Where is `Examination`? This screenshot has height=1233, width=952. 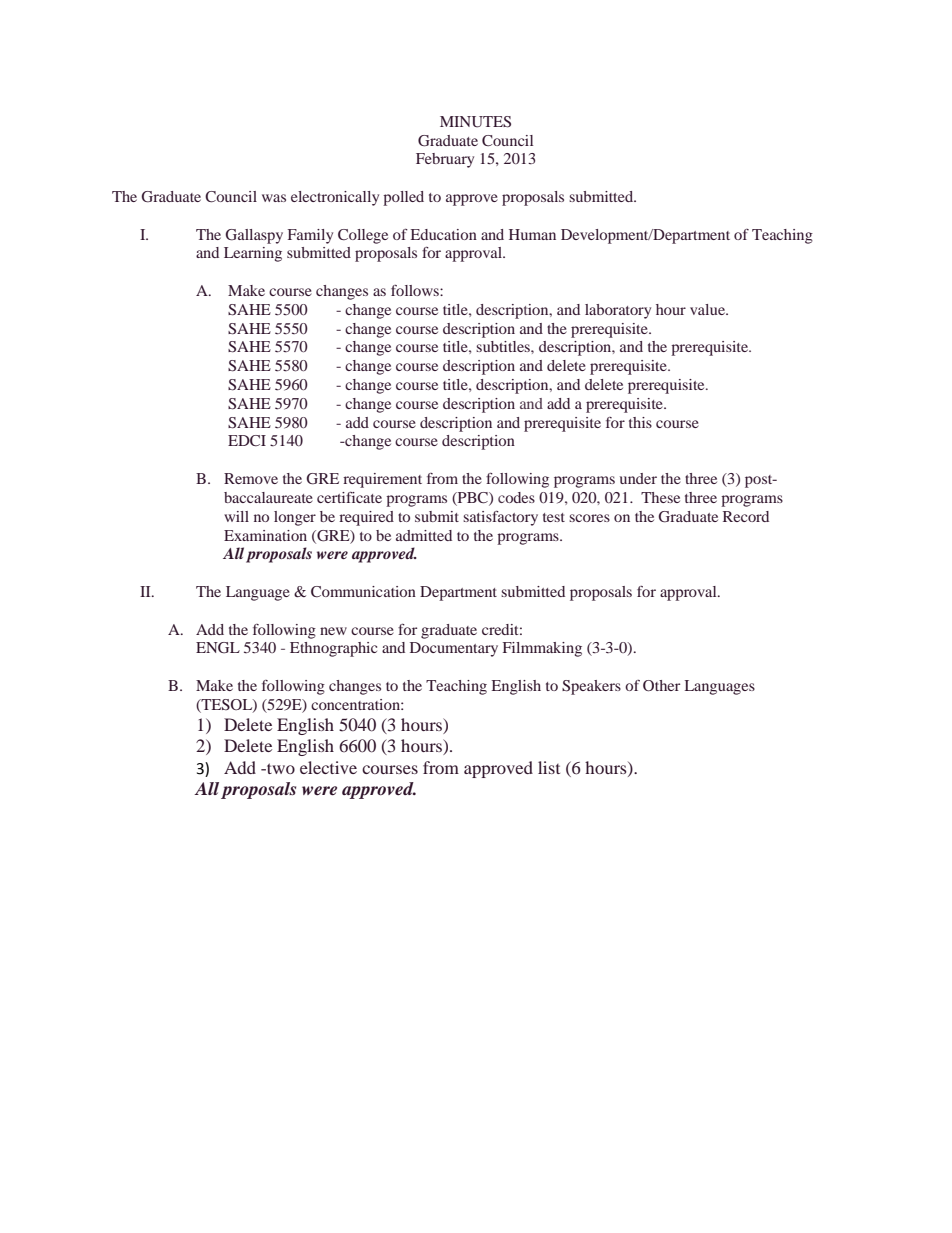
Examination is located at coordinates (265, 535).
